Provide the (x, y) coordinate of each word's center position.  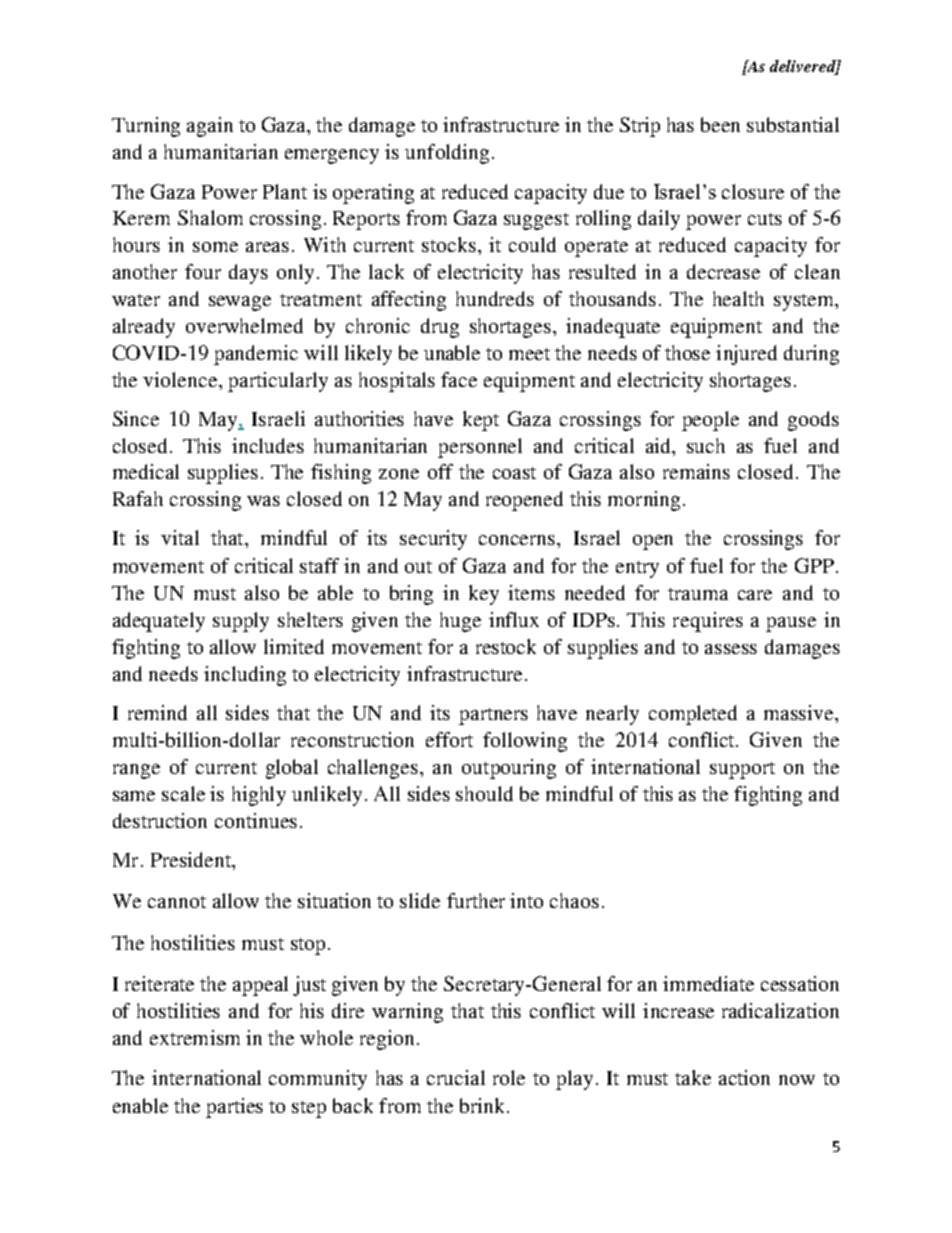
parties (234, 1108)
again (210, 127)
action (744, 1077)
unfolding (447, 154)
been (720, 124)
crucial (456, 1077)
